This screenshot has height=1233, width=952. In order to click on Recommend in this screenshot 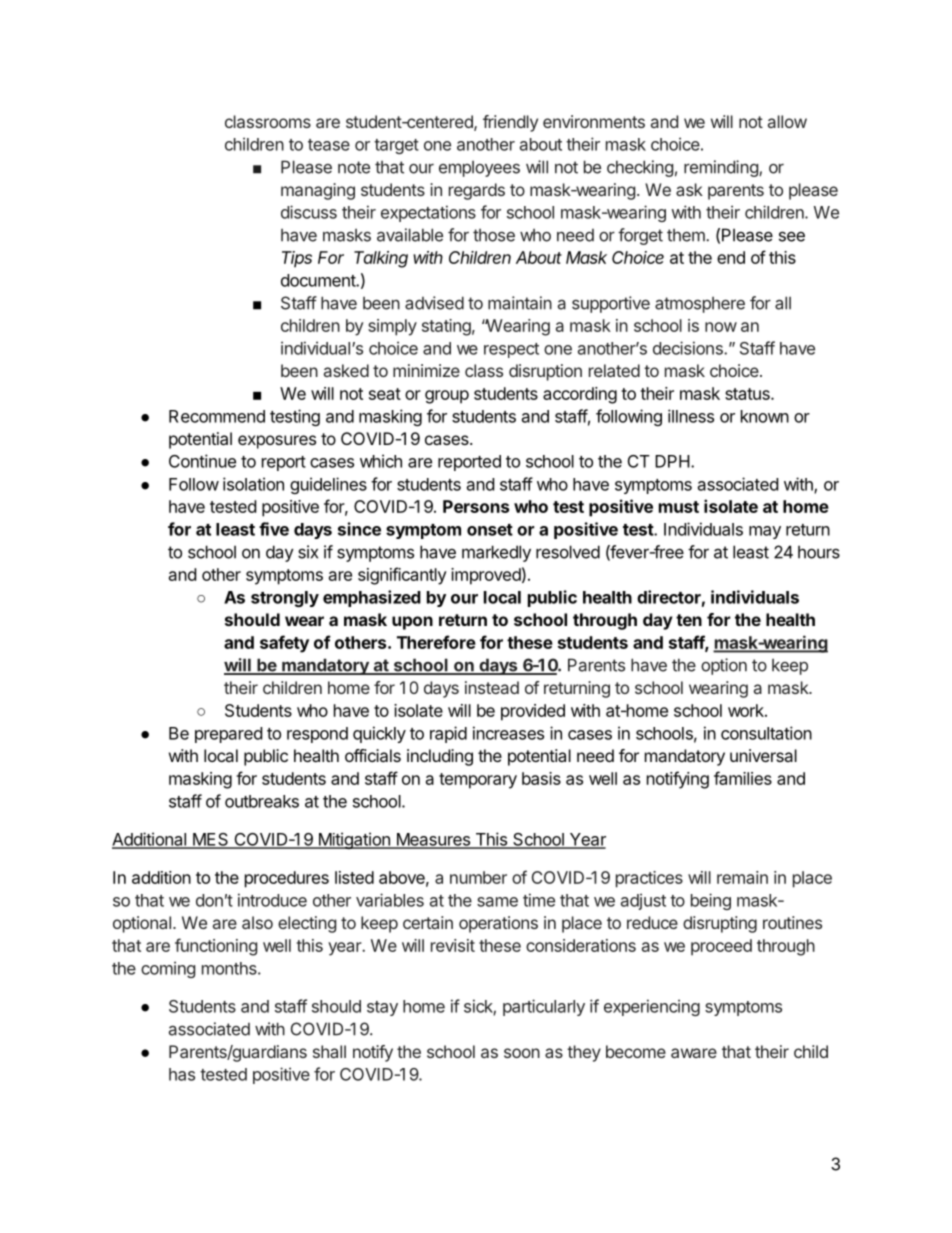, I will do `click(217, 416)`.
